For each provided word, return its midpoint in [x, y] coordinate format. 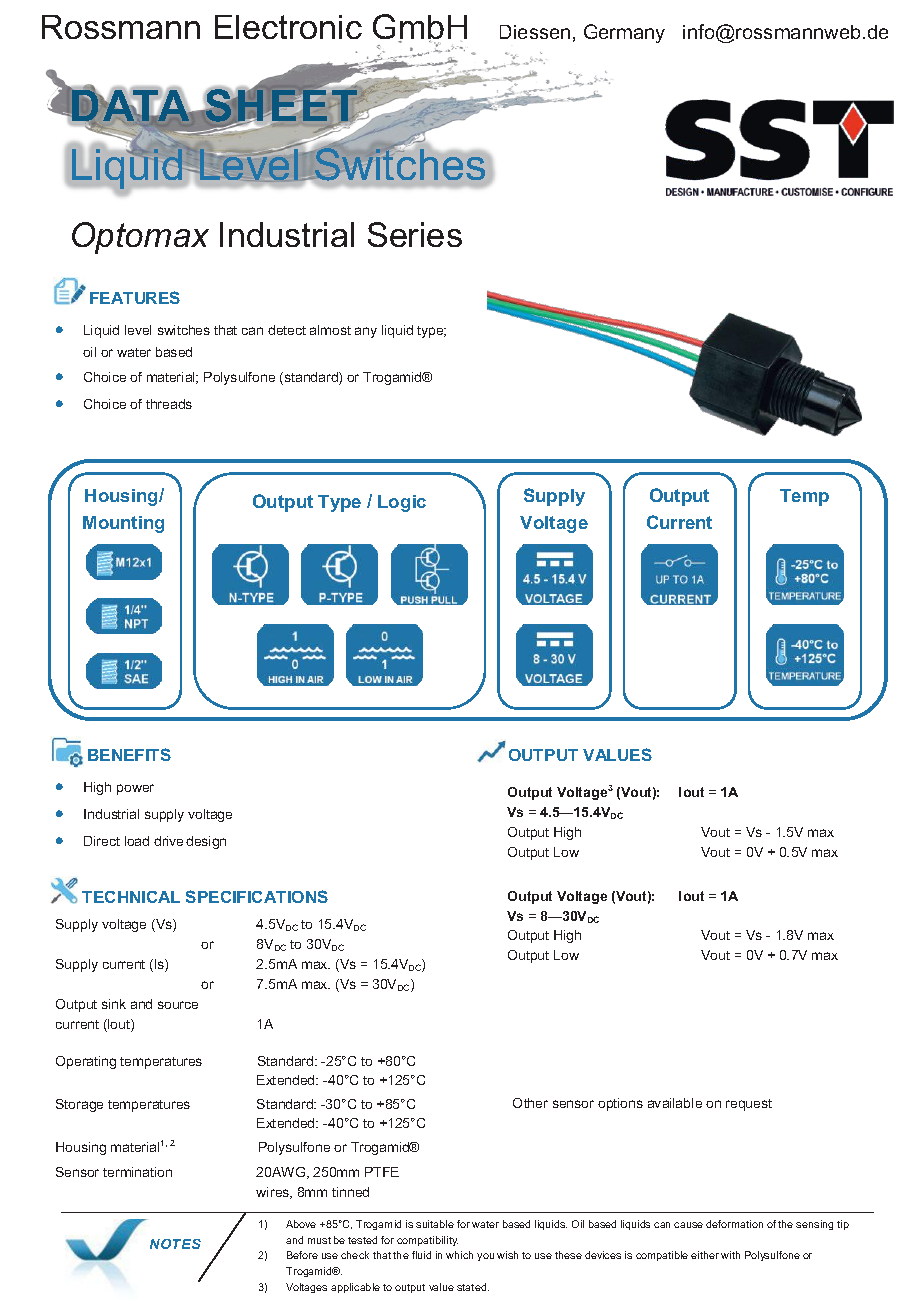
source [178, 1005]
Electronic [288, 27]
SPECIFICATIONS [257, 896]
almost [330, 330]
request [749, 1105]
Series [415, 234]
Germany [624, 33]
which [459, 1255]
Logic [402, 503]
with [730, 1255]
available [675, 1103]
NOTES [175, 1244]
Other [530, 1103]
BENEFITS [129, 754]
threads [169, 404]
